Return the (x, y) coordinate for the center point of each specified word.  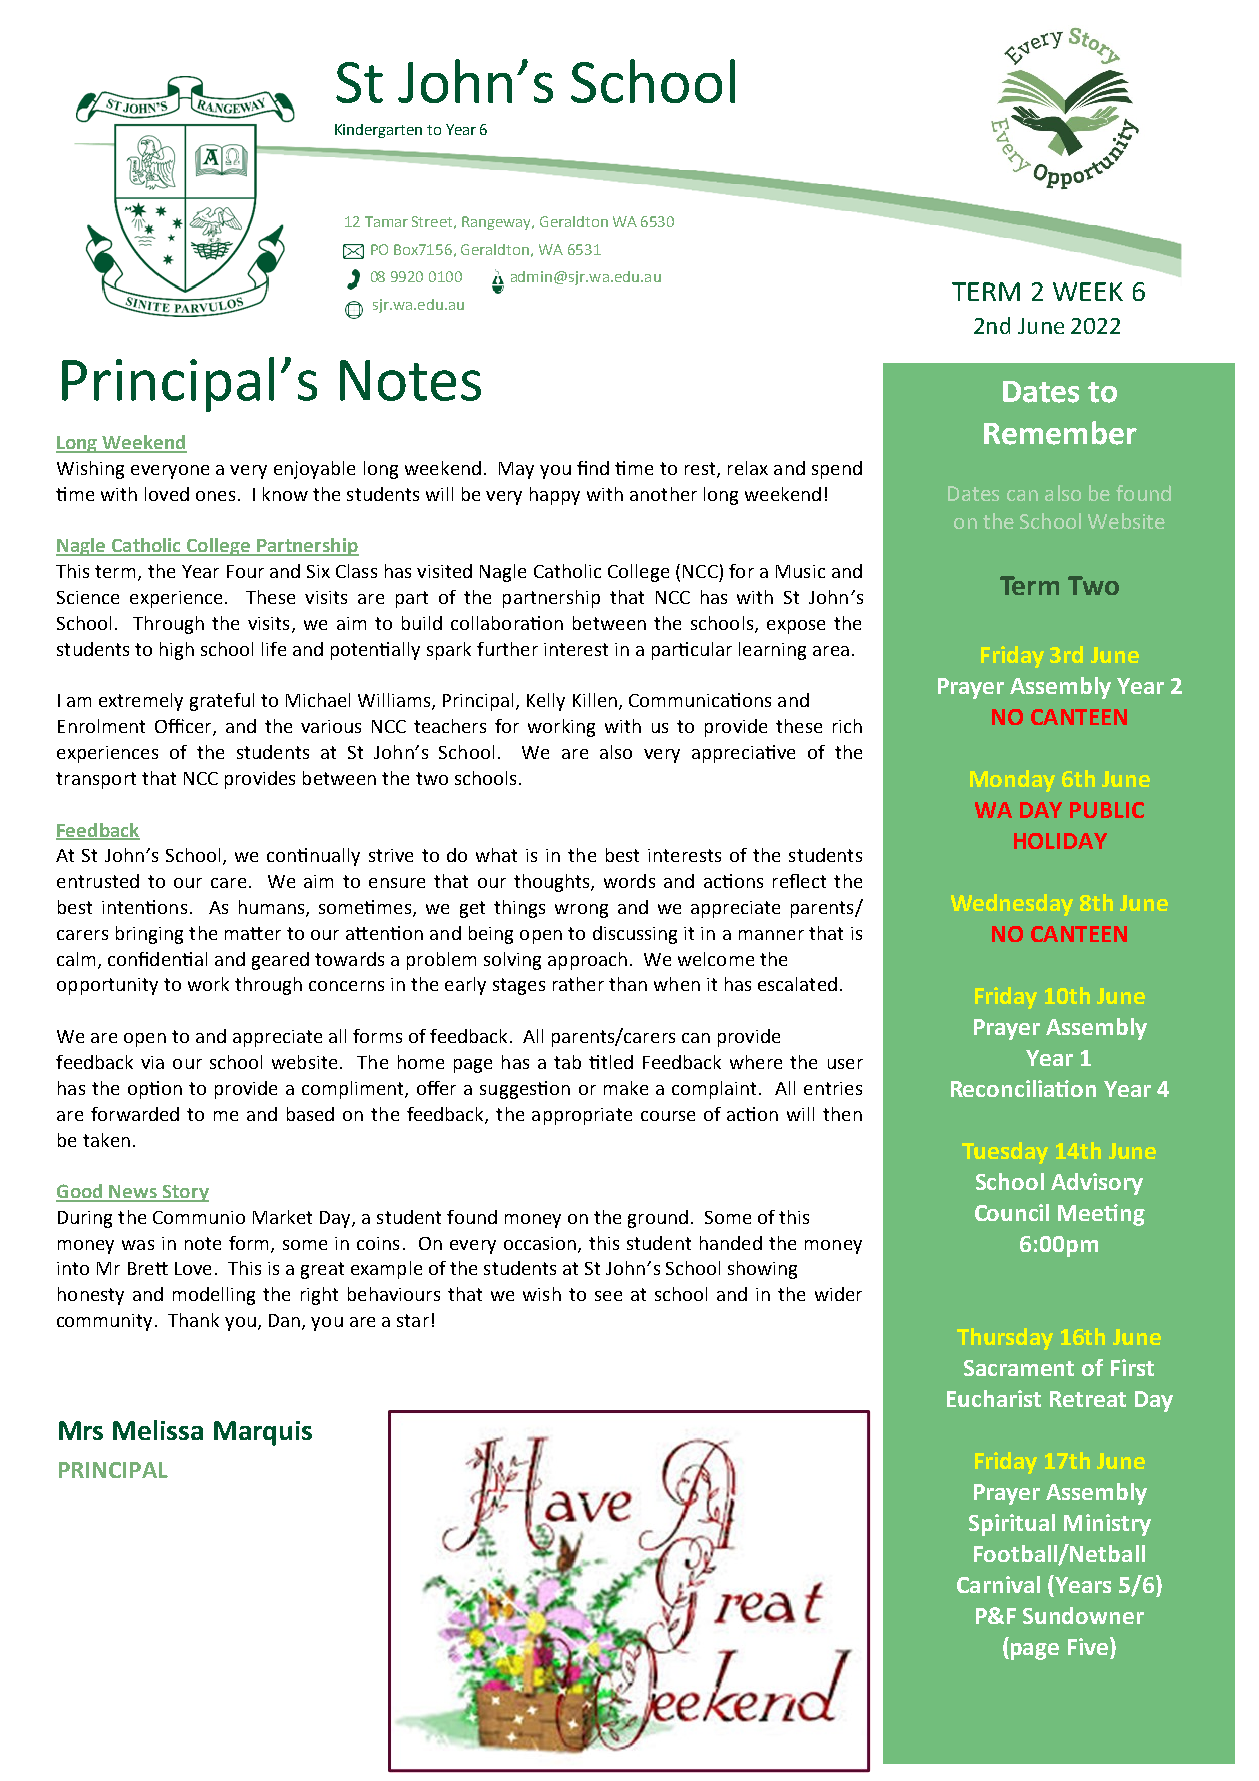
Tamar (386, 221)
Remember (1060, 433)
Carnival (998, 1584)
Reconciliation (1023, 1088)
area (831, 651)
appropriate (582, 1116)
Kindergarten (378, 131)
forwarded (135, 1114)
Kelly (546, 702)
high (177, 651)
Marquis (263, 1433)
